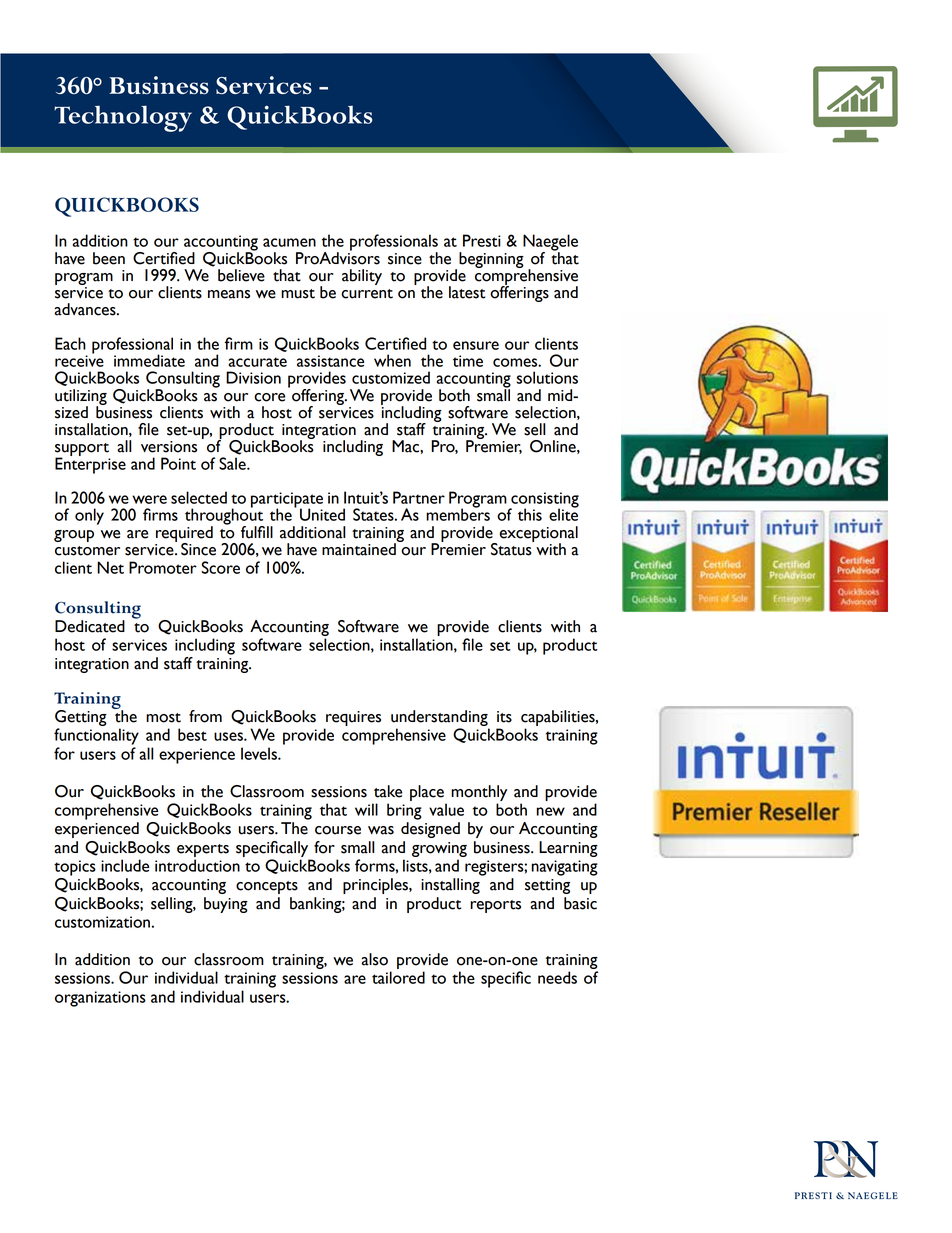 This image has height=1233, width=952. Describe the element at coordinates (338, 830) in the image. I see `course` at that location.
